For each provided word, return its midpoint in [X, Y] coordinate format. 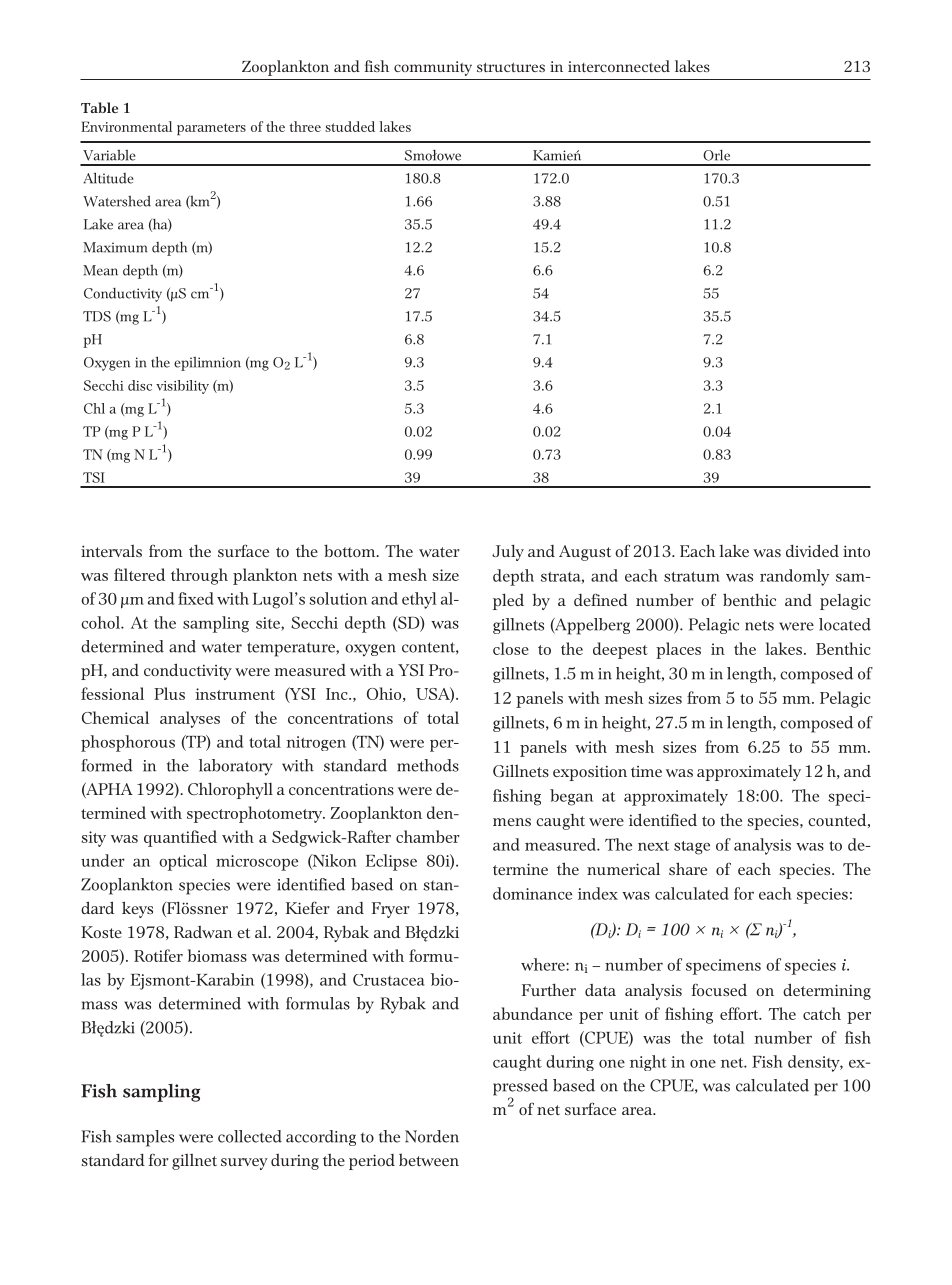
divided [812, 550]
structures [511, 67]
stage [692, 848]
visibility [182, 387]
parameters [211, 129]
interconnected [619, 66]
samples [145, 1138]
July [508, 553]
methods [428, 765]
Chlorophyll [230, 791]
